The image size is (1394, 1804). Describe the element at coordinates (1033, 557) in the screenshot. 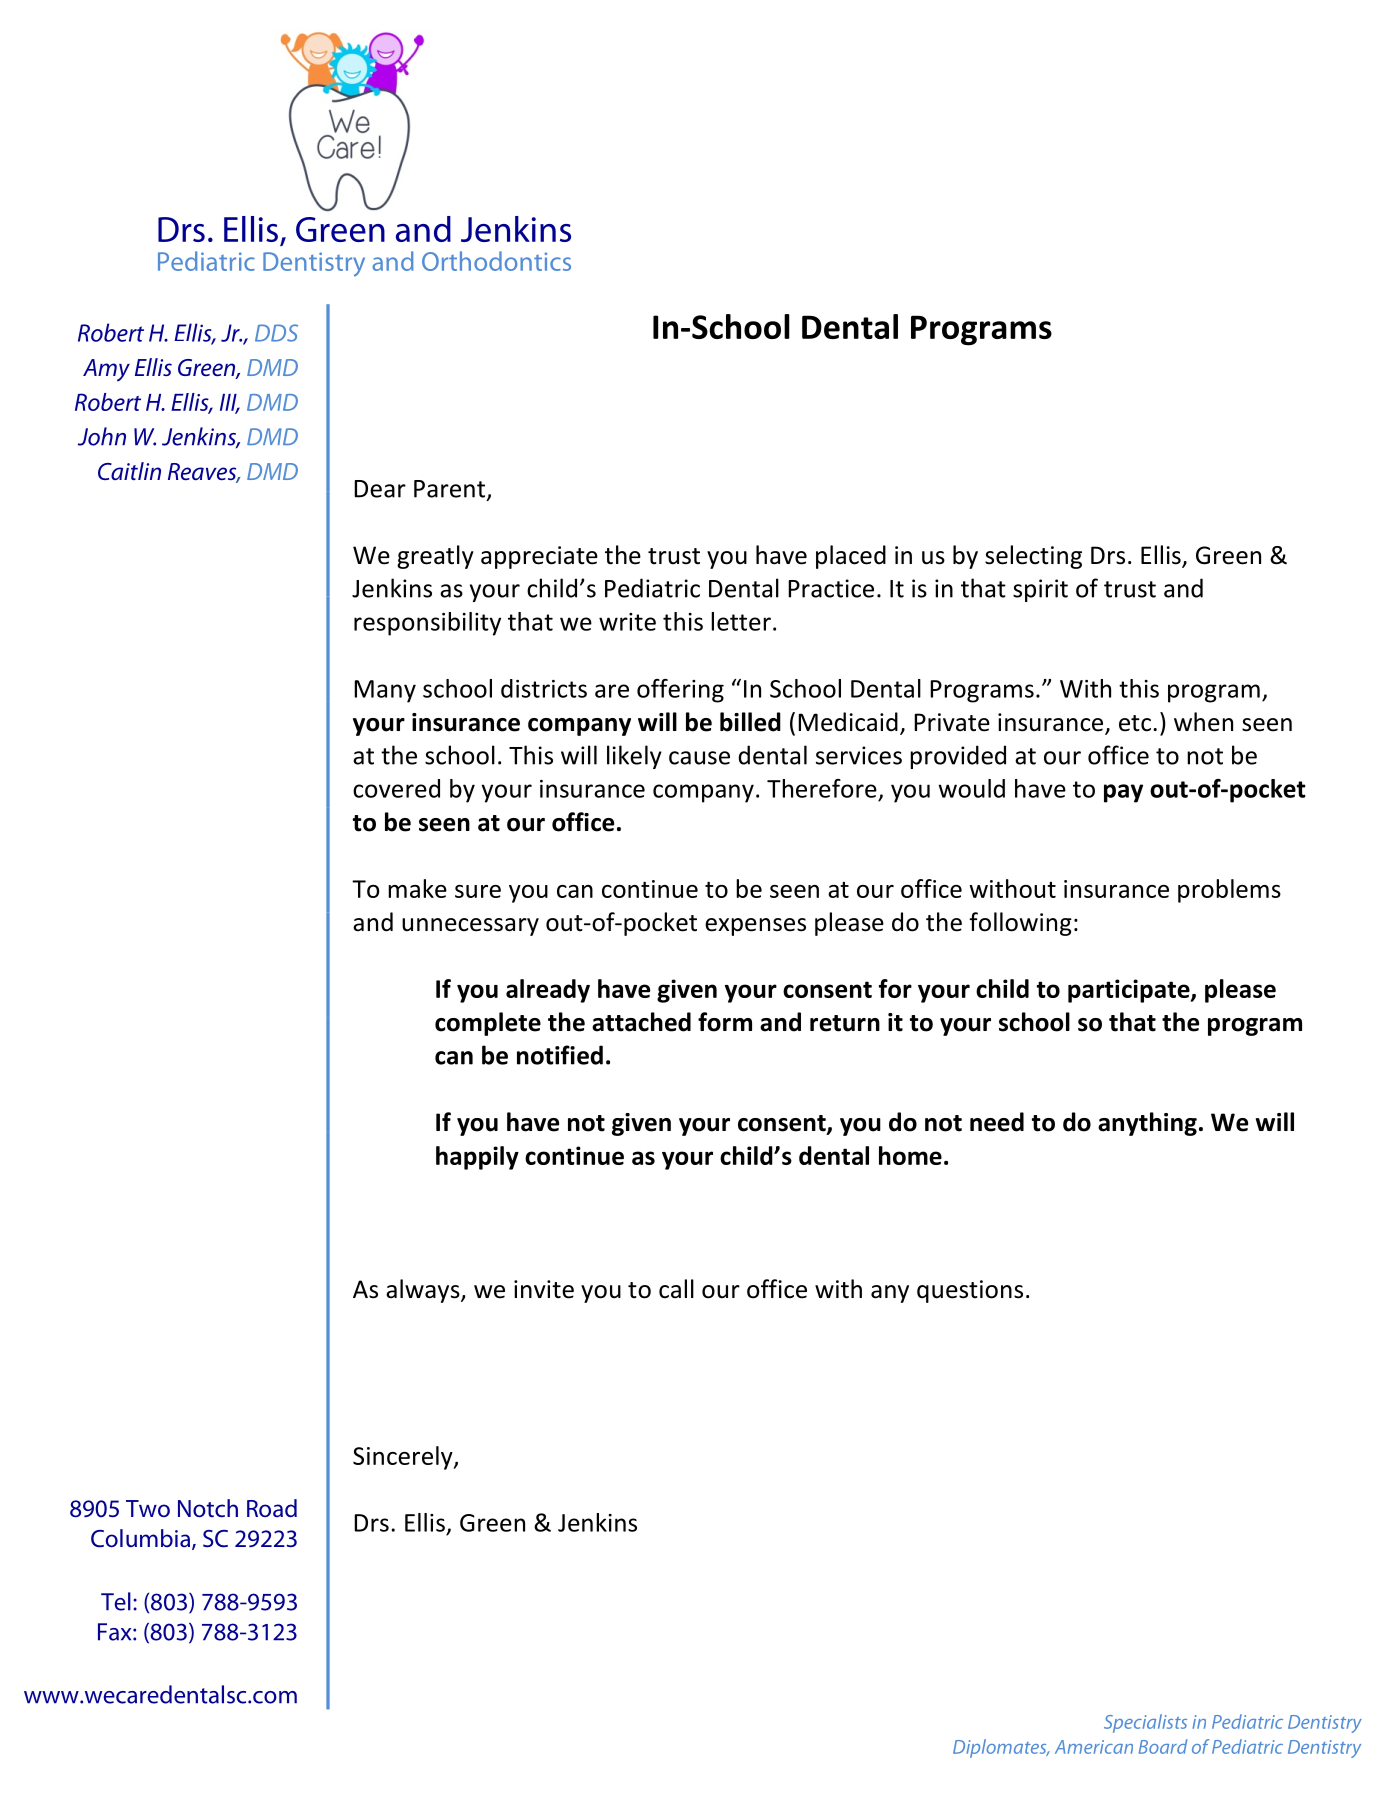

I see `selecting` at that location.
